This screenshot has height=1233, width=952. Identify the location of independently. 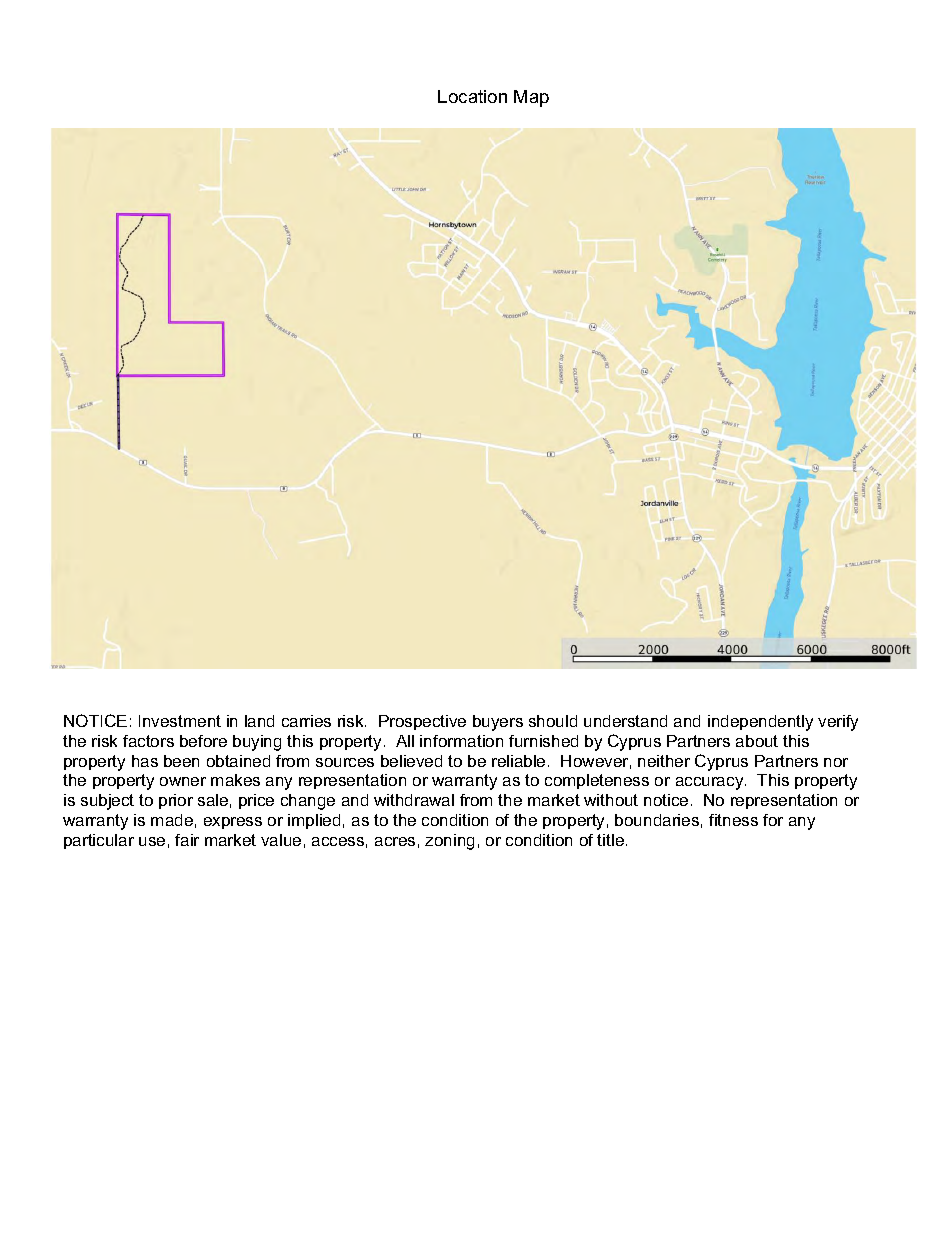
(760, 723).
